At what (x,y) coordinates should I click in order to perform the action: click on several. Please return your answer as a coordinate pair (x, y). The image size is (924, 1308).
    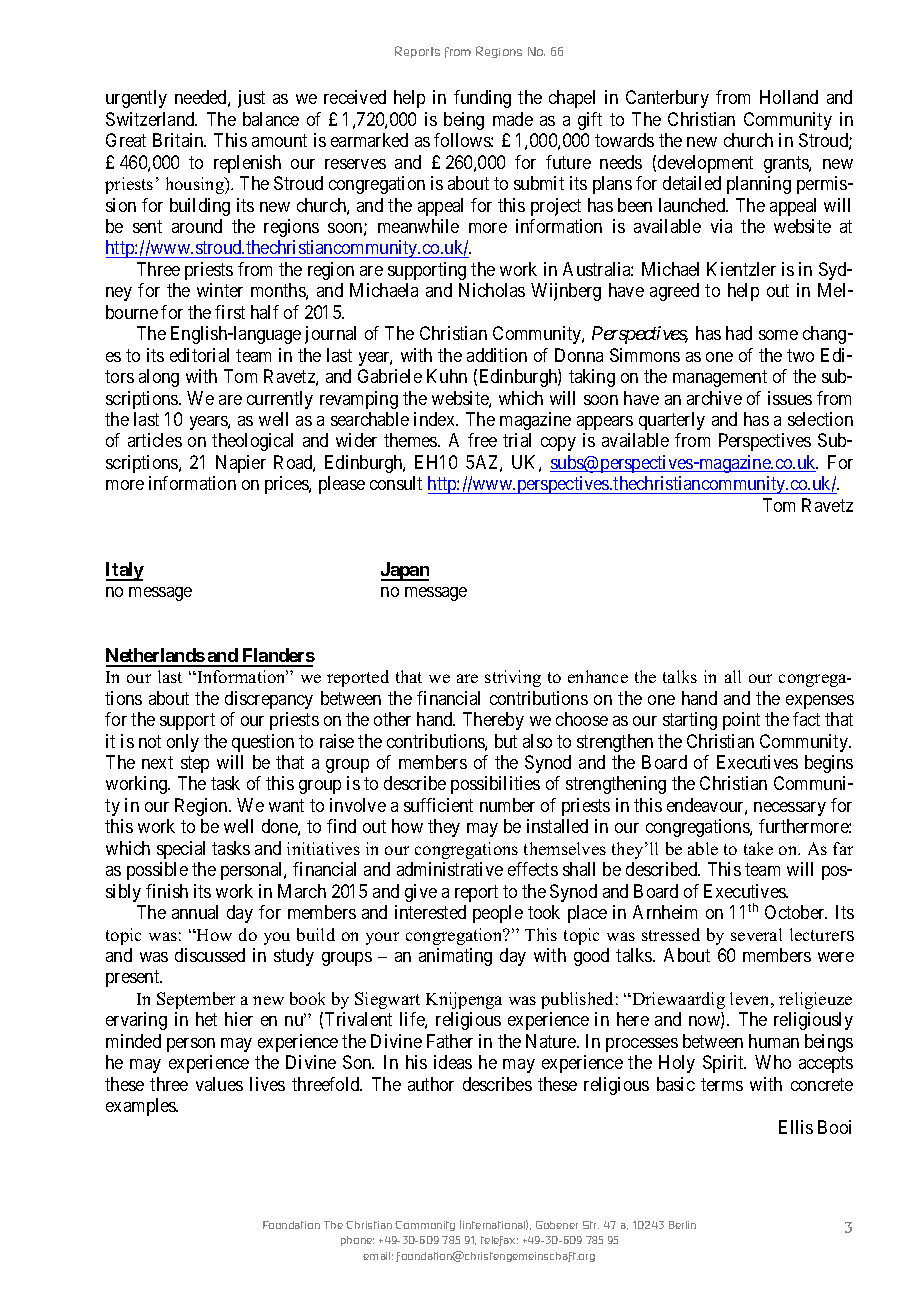
    Looking at the image, I should click on (756, 934).
